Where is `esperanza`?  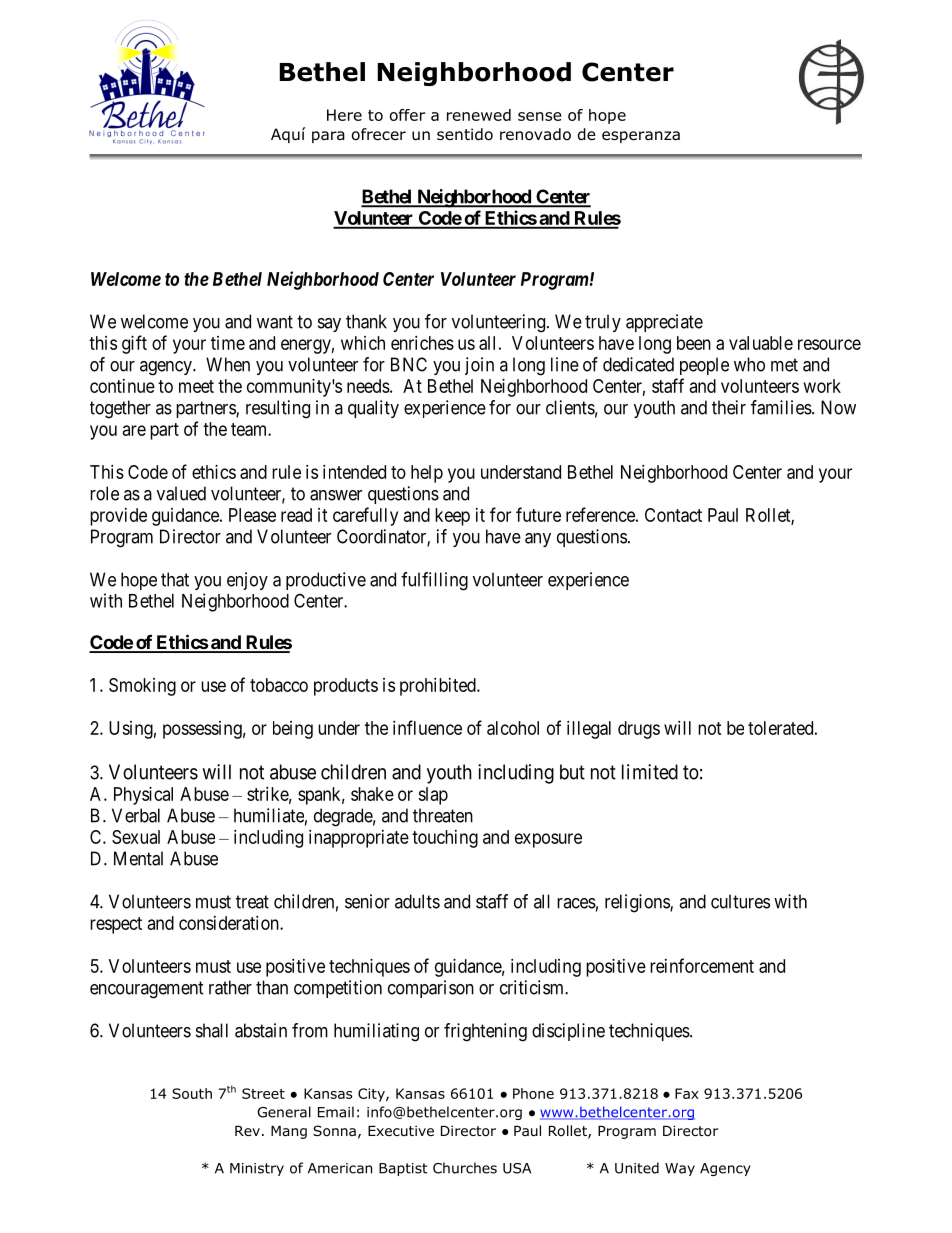 esperanza is located at coordinates (641, 137).
